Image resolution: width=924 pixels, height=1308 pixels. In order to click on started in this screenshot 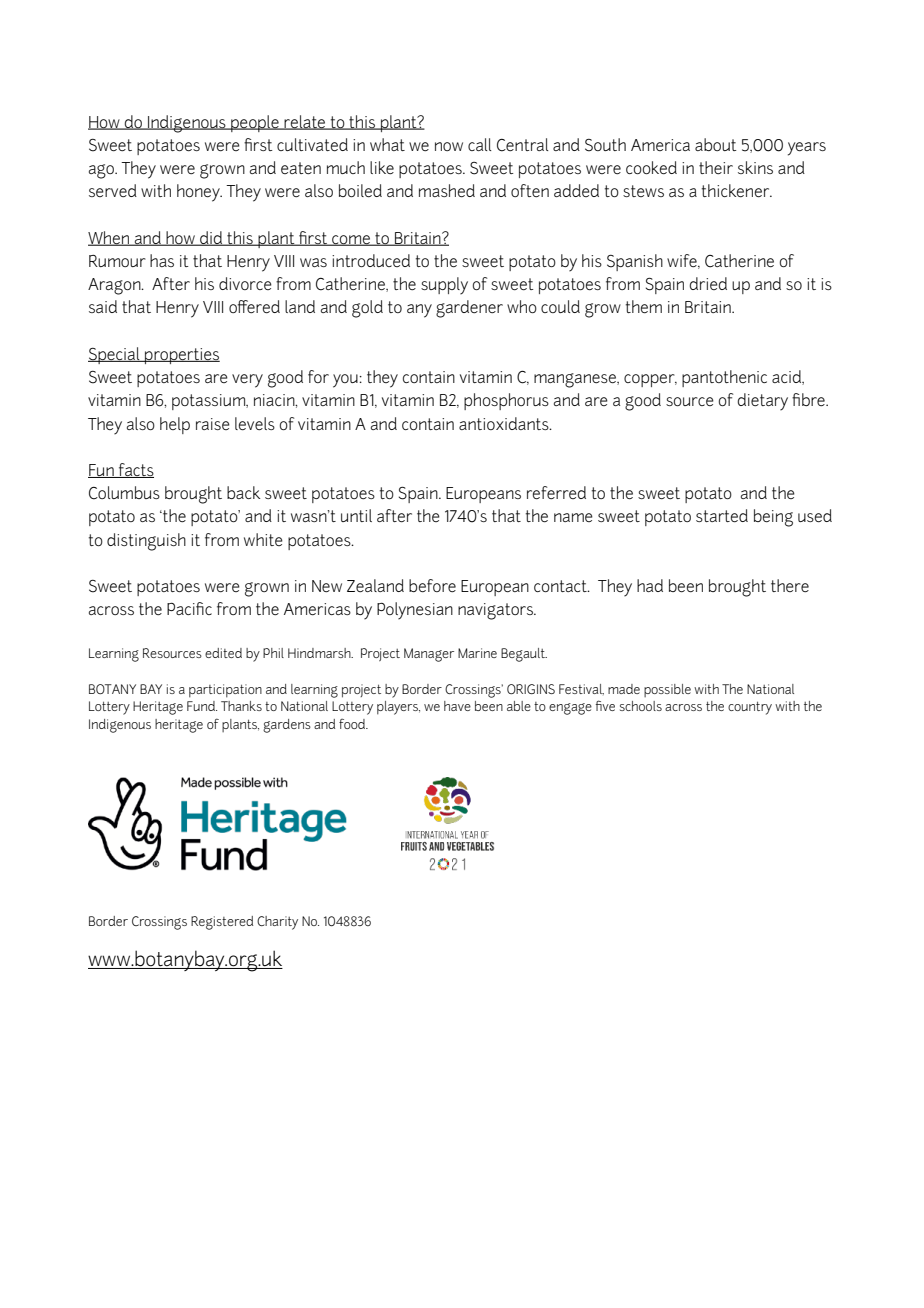, I will do `click(722, 515)`.
